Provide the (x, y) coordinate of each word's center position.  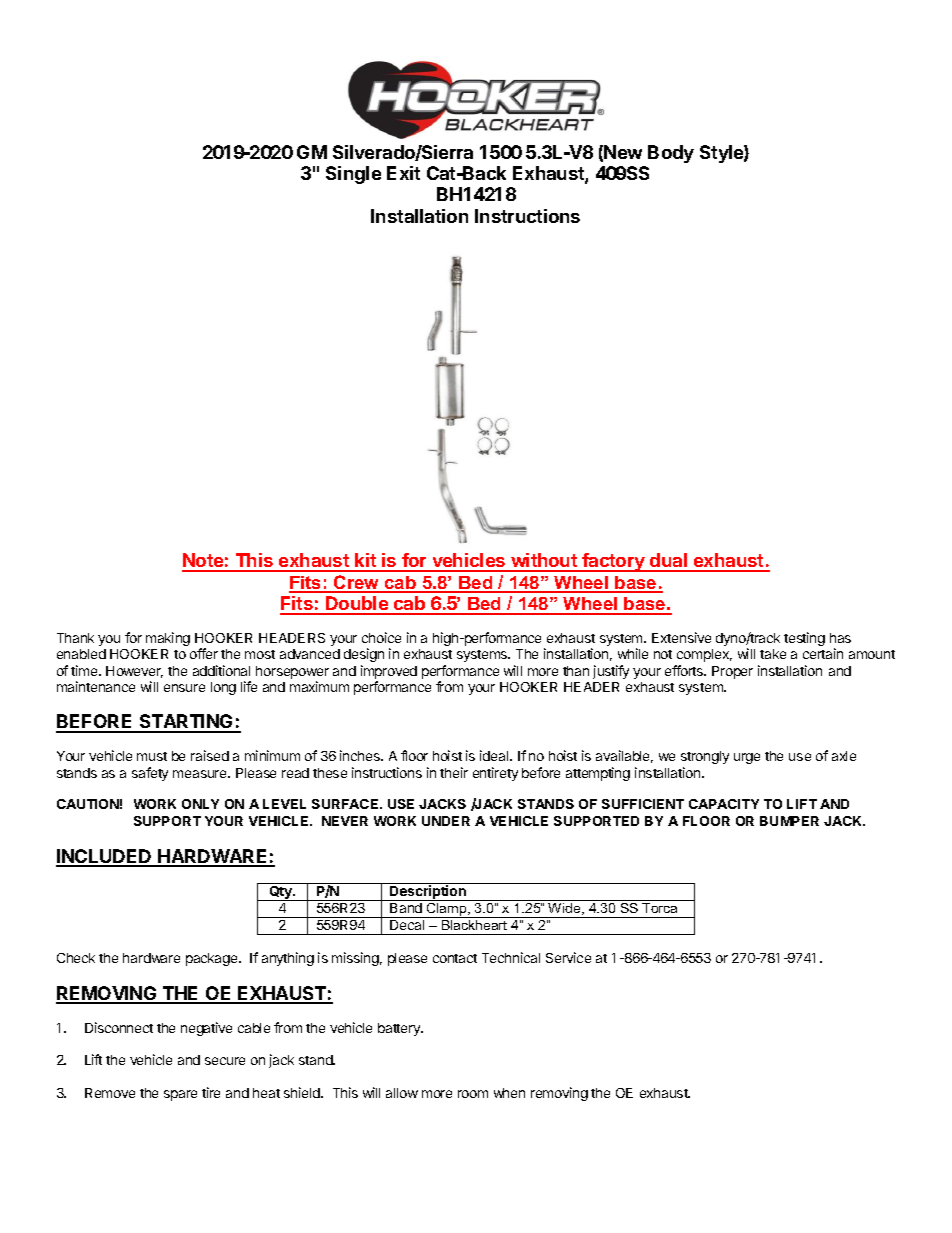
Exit (403, 173)
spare (180, 1095)
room (473, 1094)
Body (671, 154)
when (509, 1093)
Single (353, 175)
